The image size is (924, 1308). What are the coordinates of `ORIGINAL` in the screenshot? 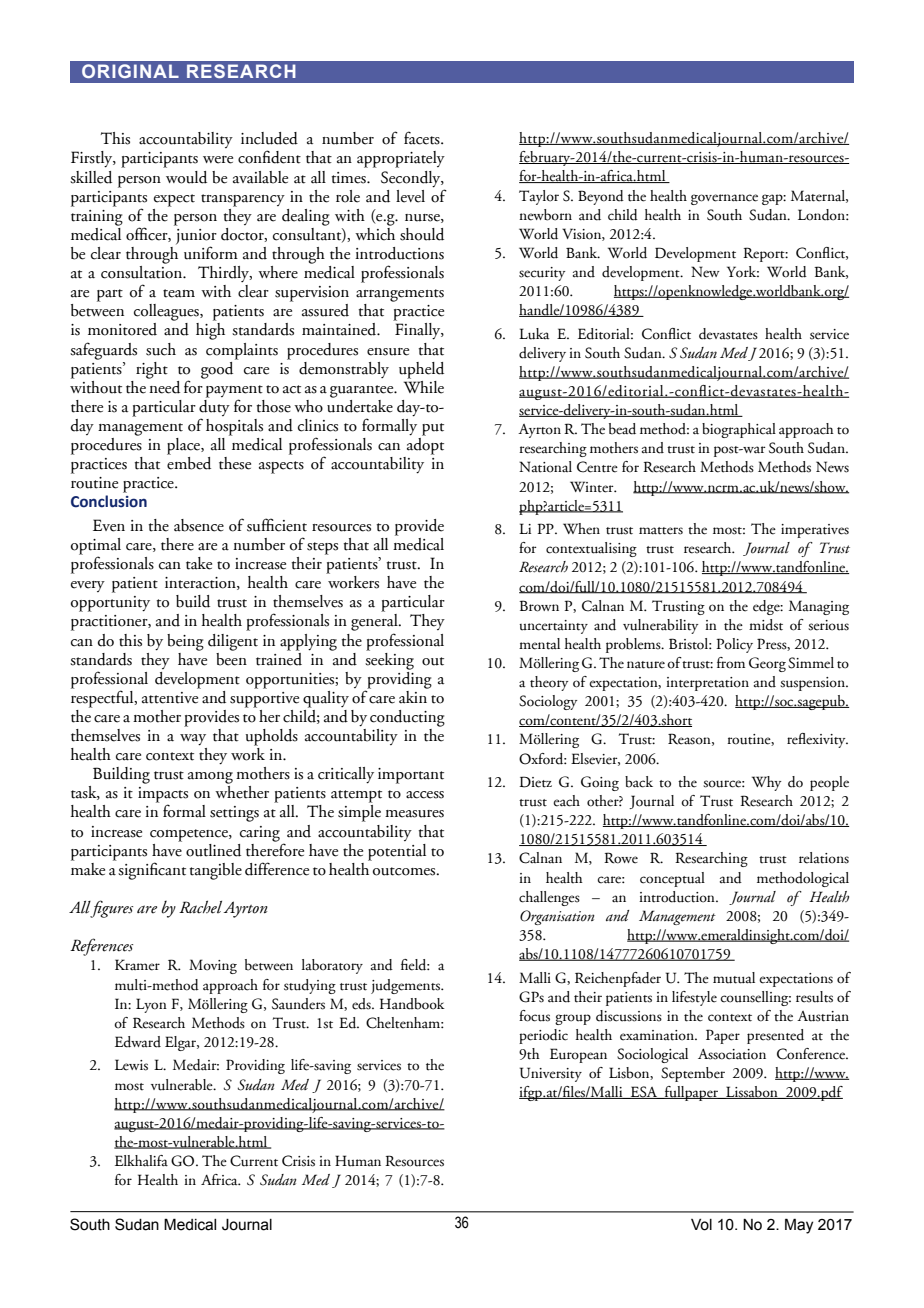 It's located at (130, 71).
